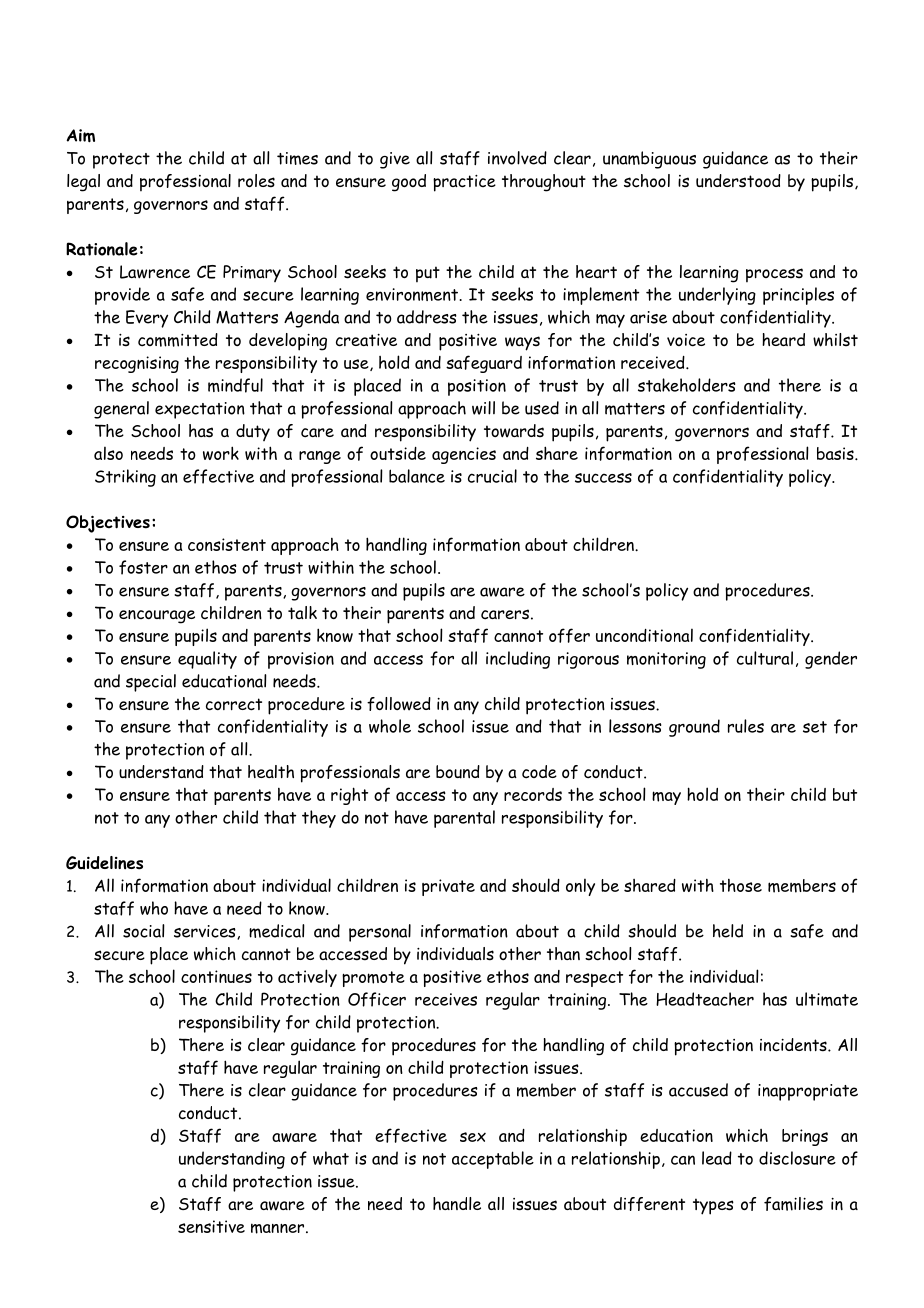 The image size is (924, 1308). I want to click on practice, so click(464, 183).
